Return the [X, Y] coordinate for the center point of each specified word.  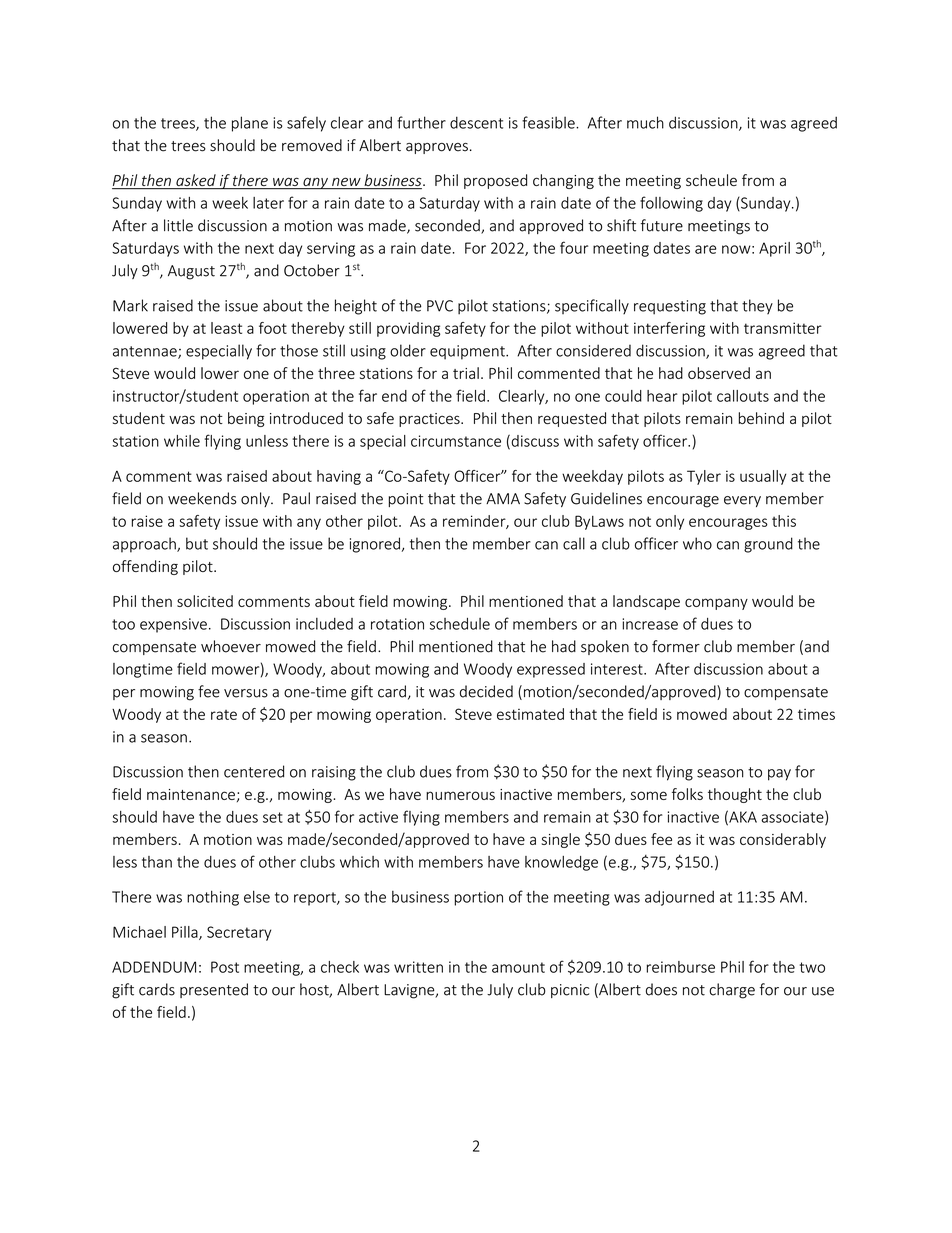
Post [225, 967]
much [645, 122]
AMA [503, 498]
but [197, 543]
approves [437, 148]
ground [768, 545]
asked [196, 181]
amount [518, 967]
